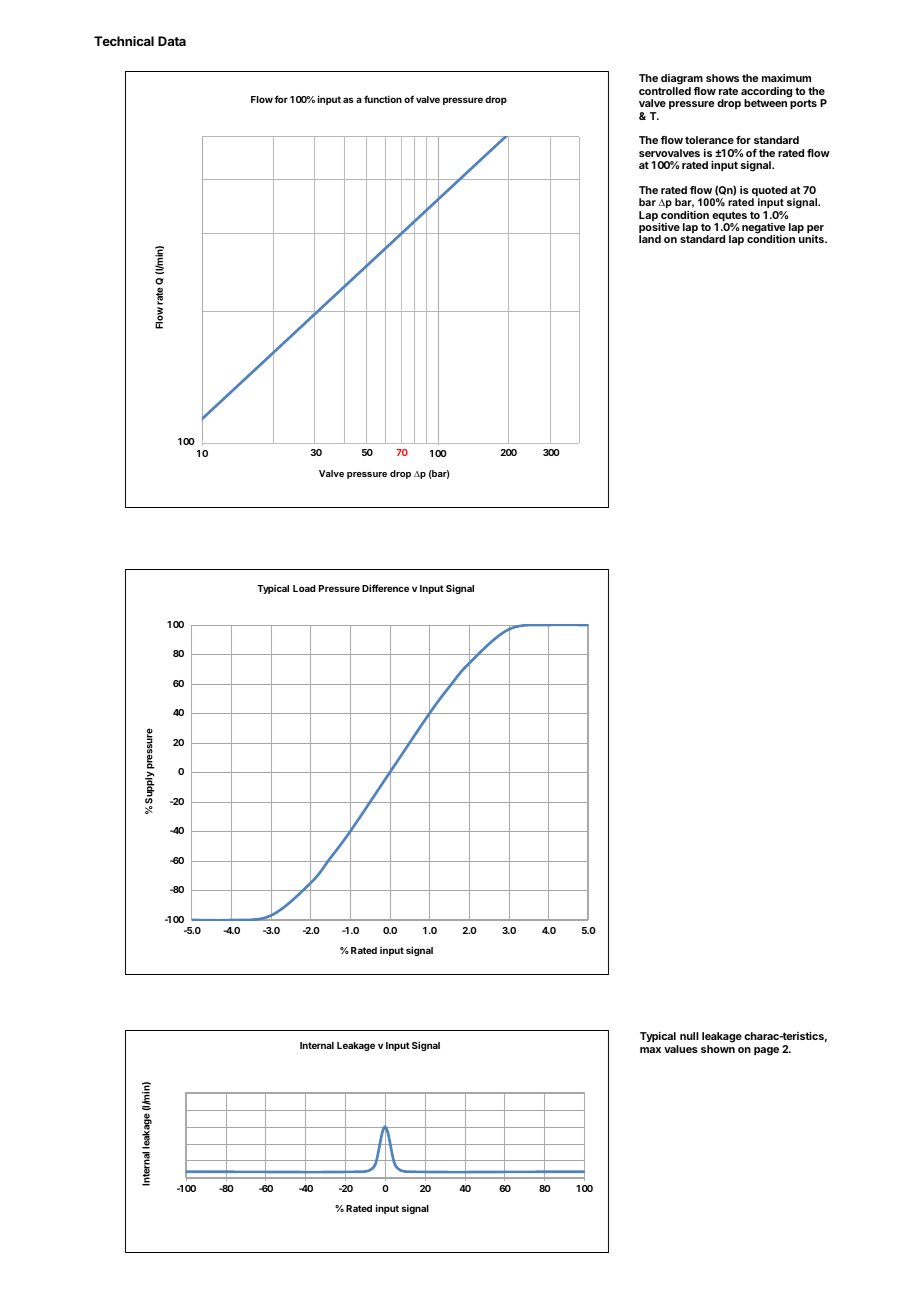  Describe the element at coordinates (383, 99) in the screenshot. I see `function` at that location.
